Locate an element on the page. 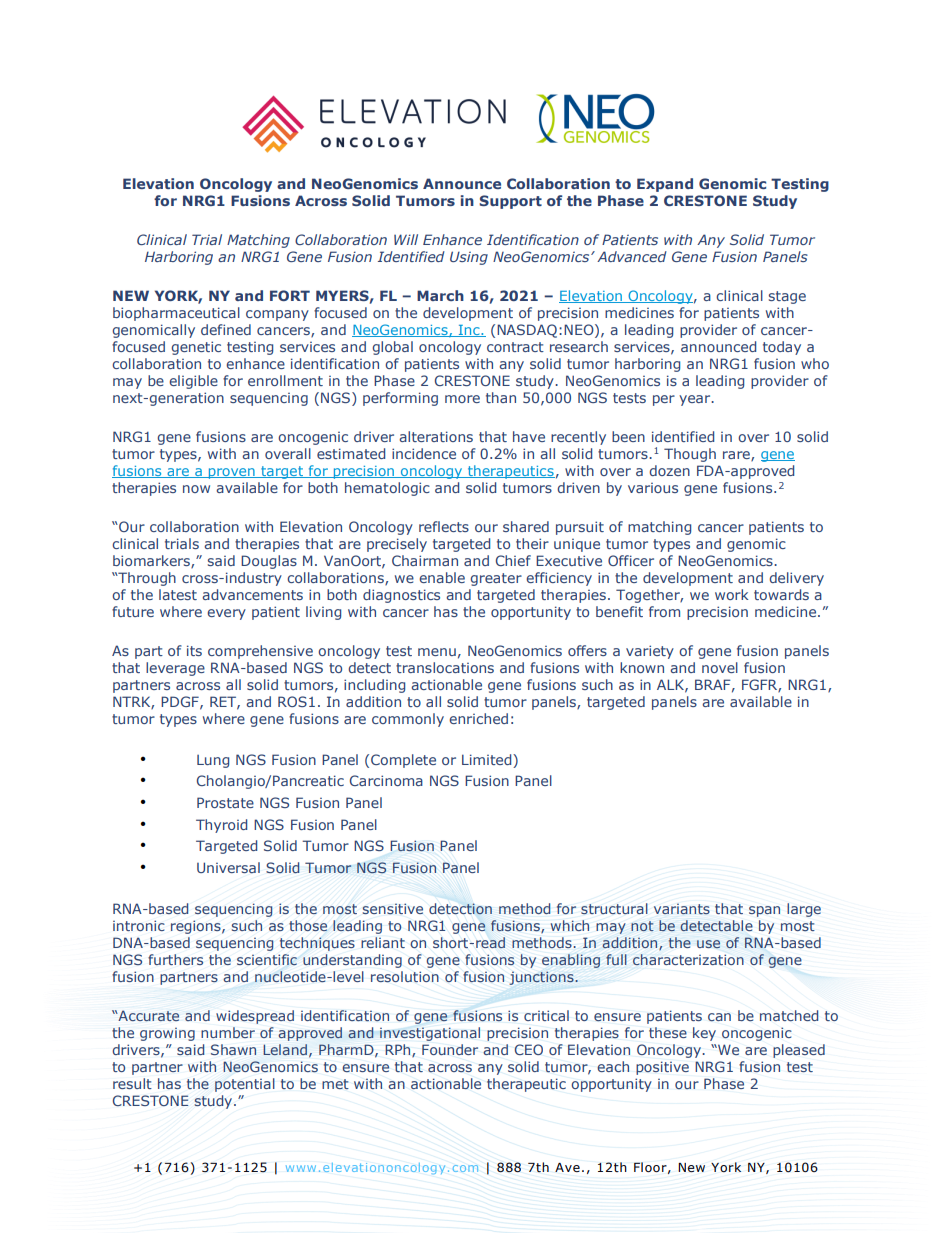  Founder is located at coordinates (450, 1049).
